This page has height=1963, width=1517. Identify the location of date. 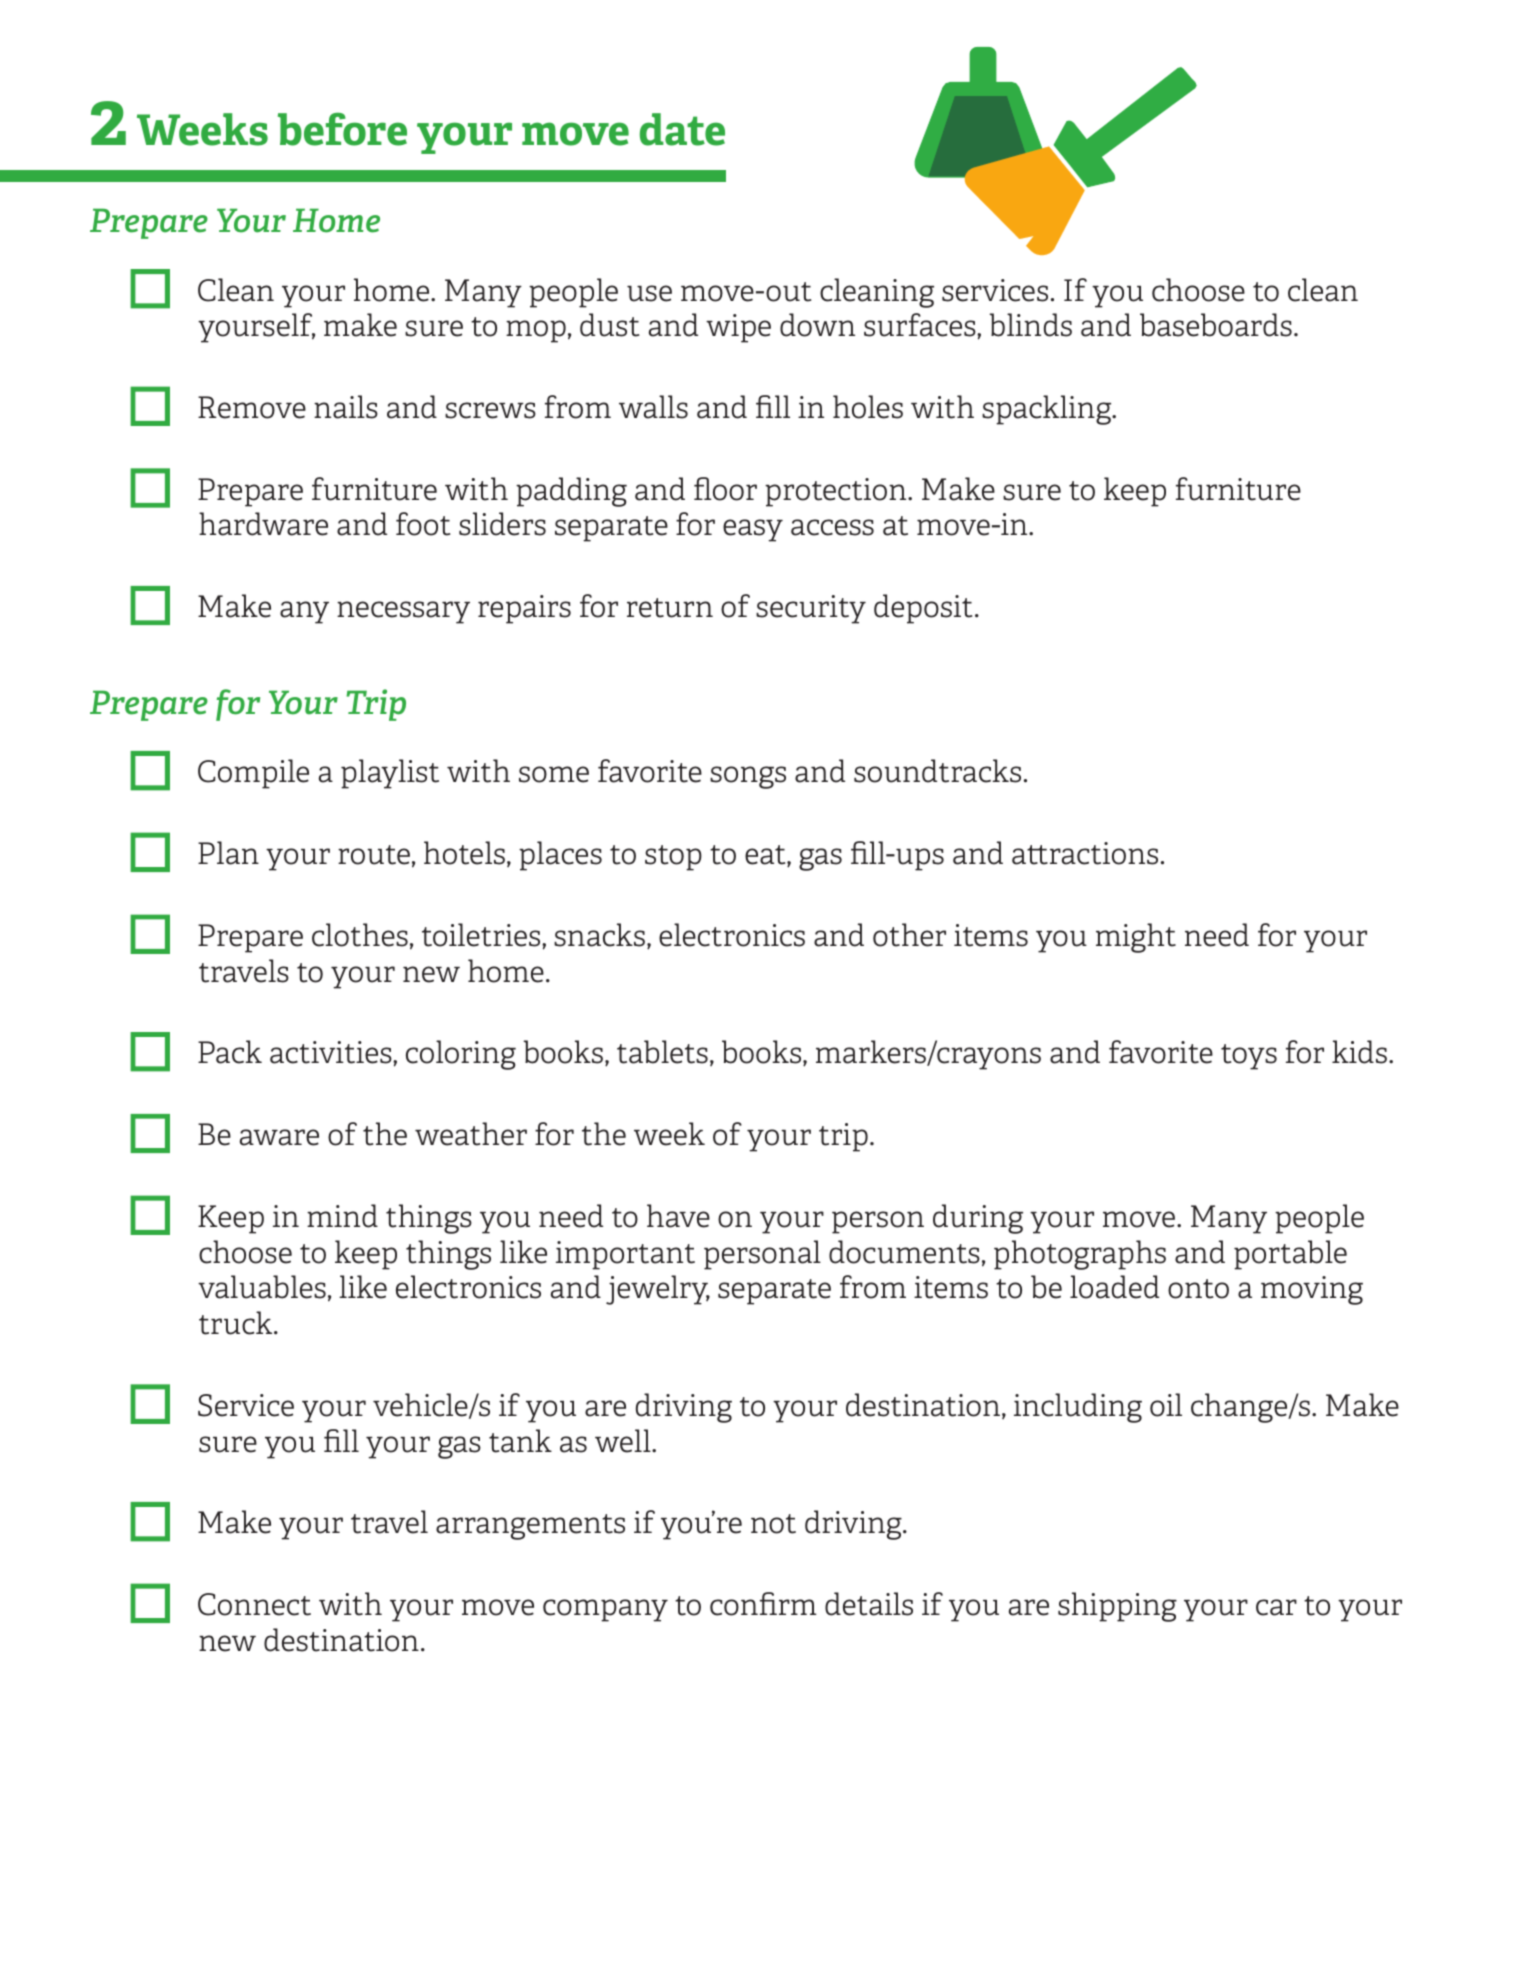
(682, 129).
